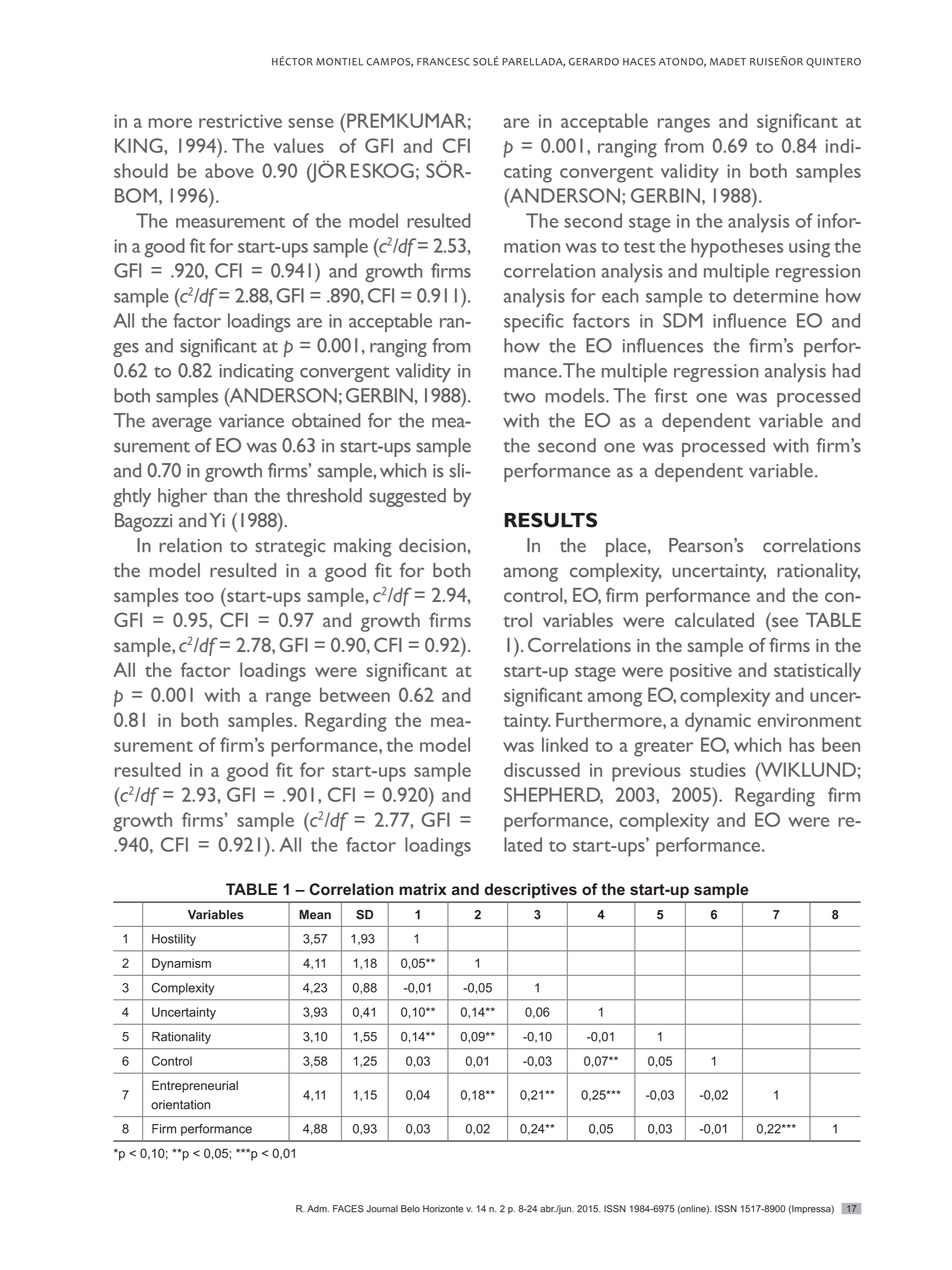  Describe the element at coordinates (251, 421) in the page. I see `variance` at that location.
